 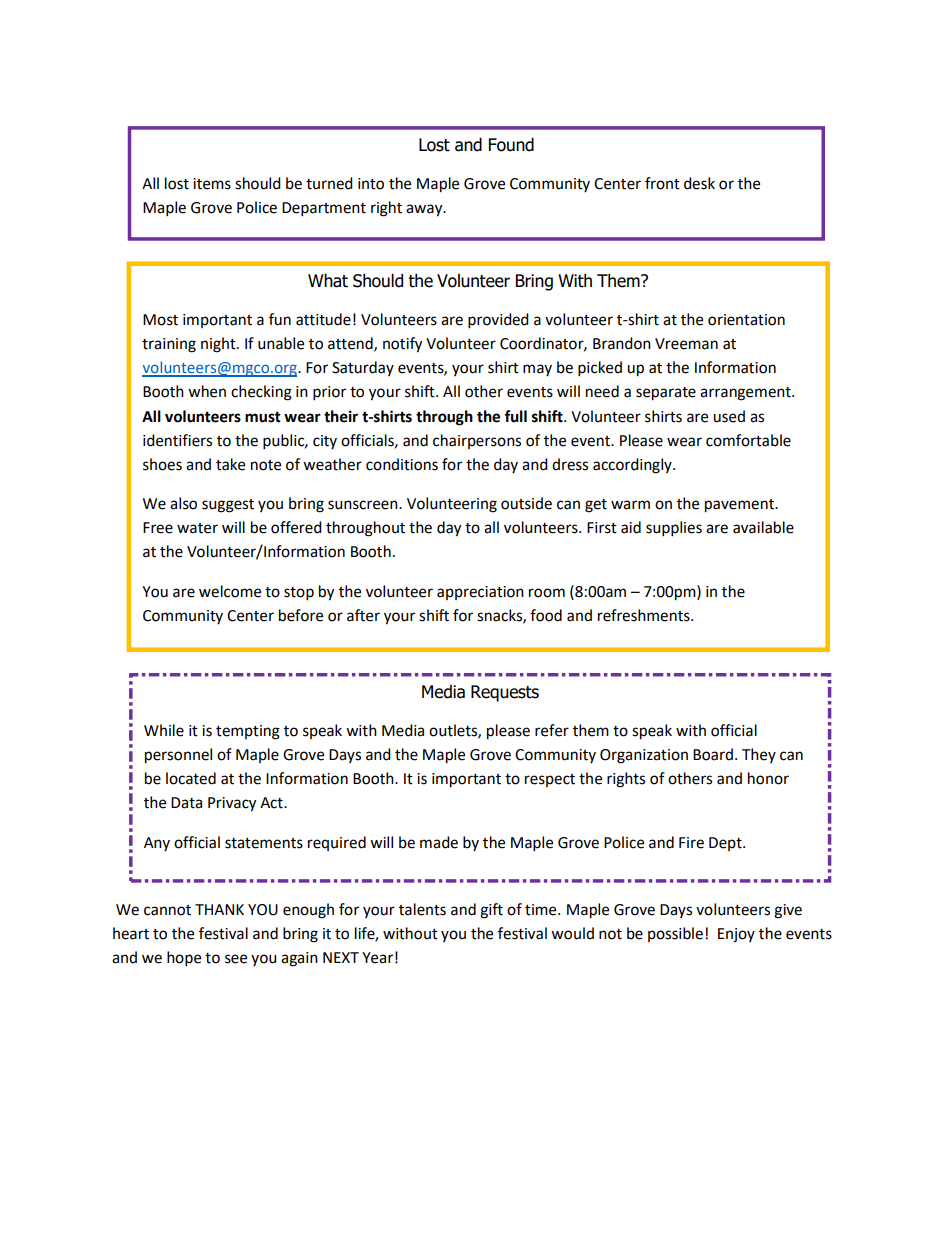 What do you see at coordinates (212, 184) in the screenshot?
I see `items` at bounding box center [212, 184].
